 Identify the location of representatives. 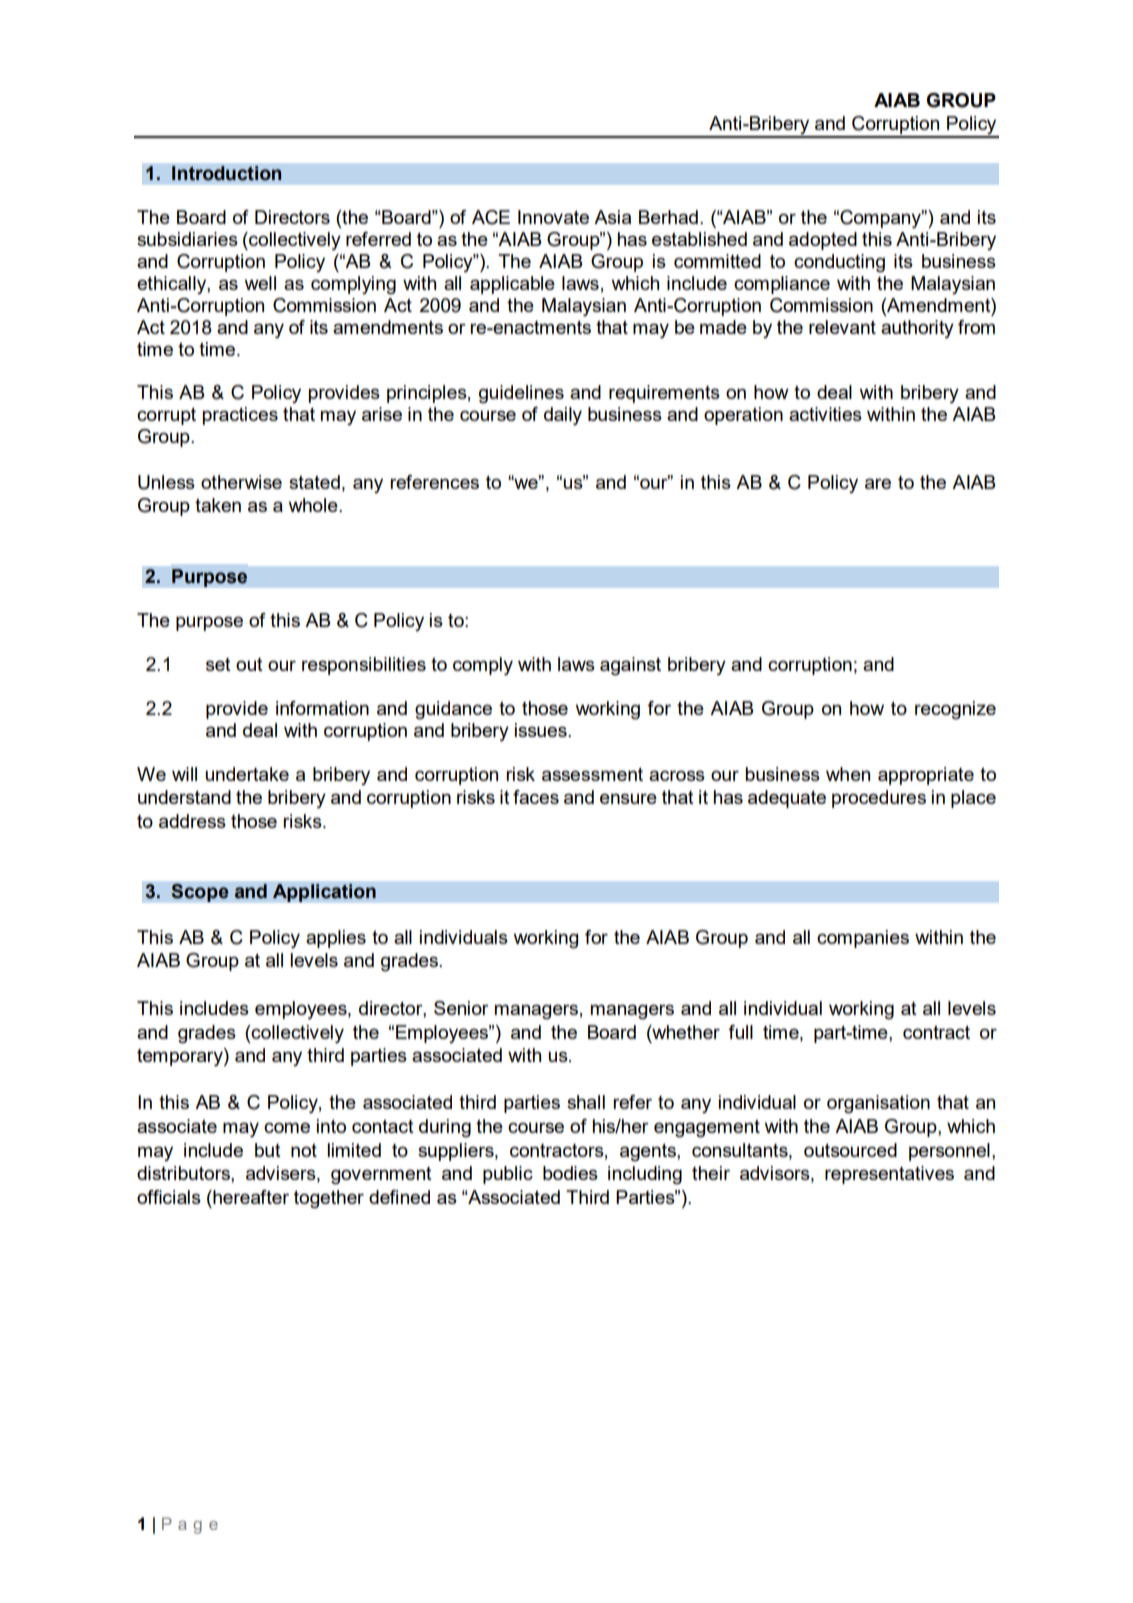
(889, 1175).
